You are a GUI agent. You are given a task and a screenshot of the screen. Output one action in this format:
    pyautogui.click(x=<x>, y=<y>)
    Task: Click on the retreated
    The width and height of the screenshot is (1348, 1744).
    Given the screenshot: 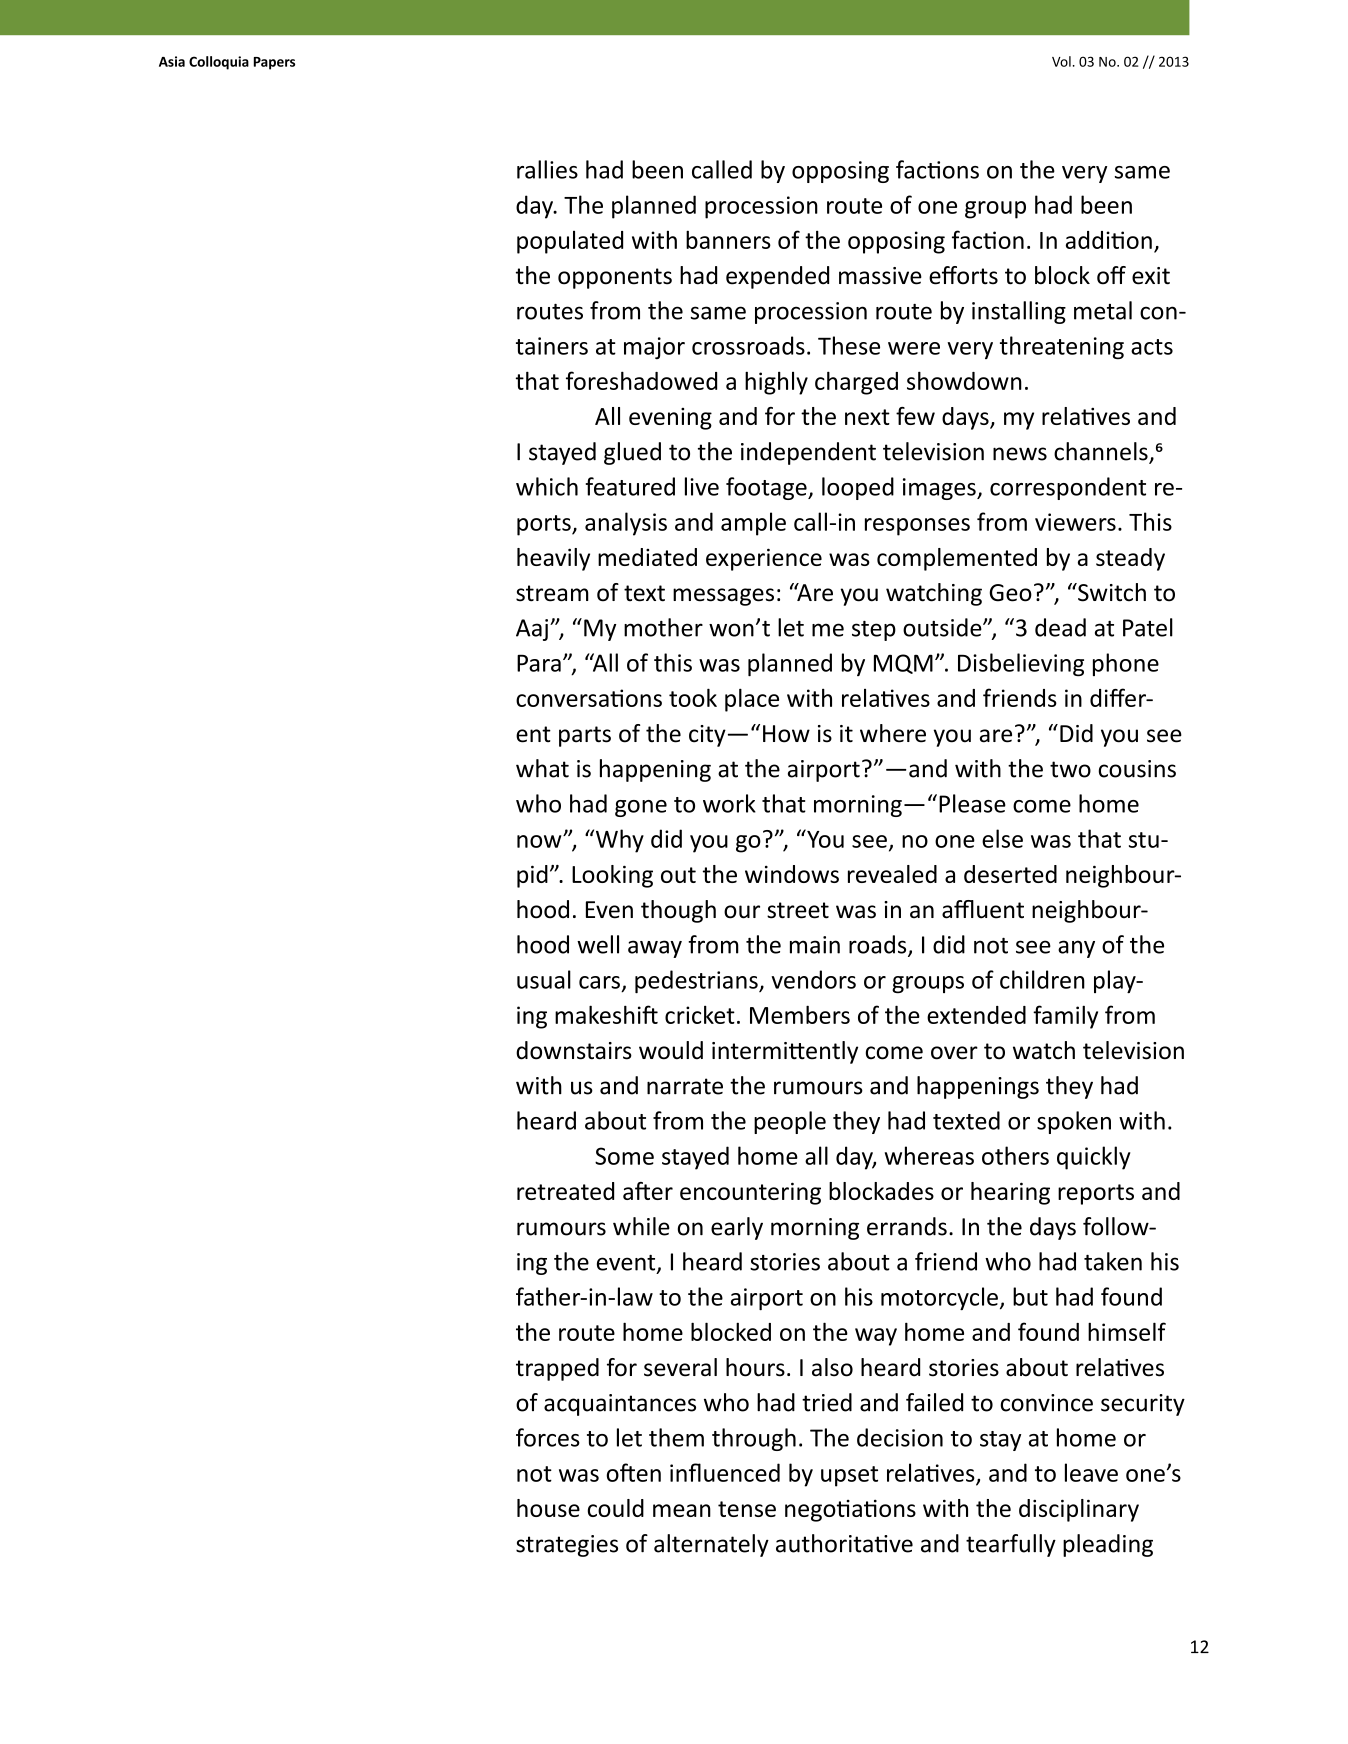 What is the action you would take?
    pyautogui.click(x=565, y=1191)
